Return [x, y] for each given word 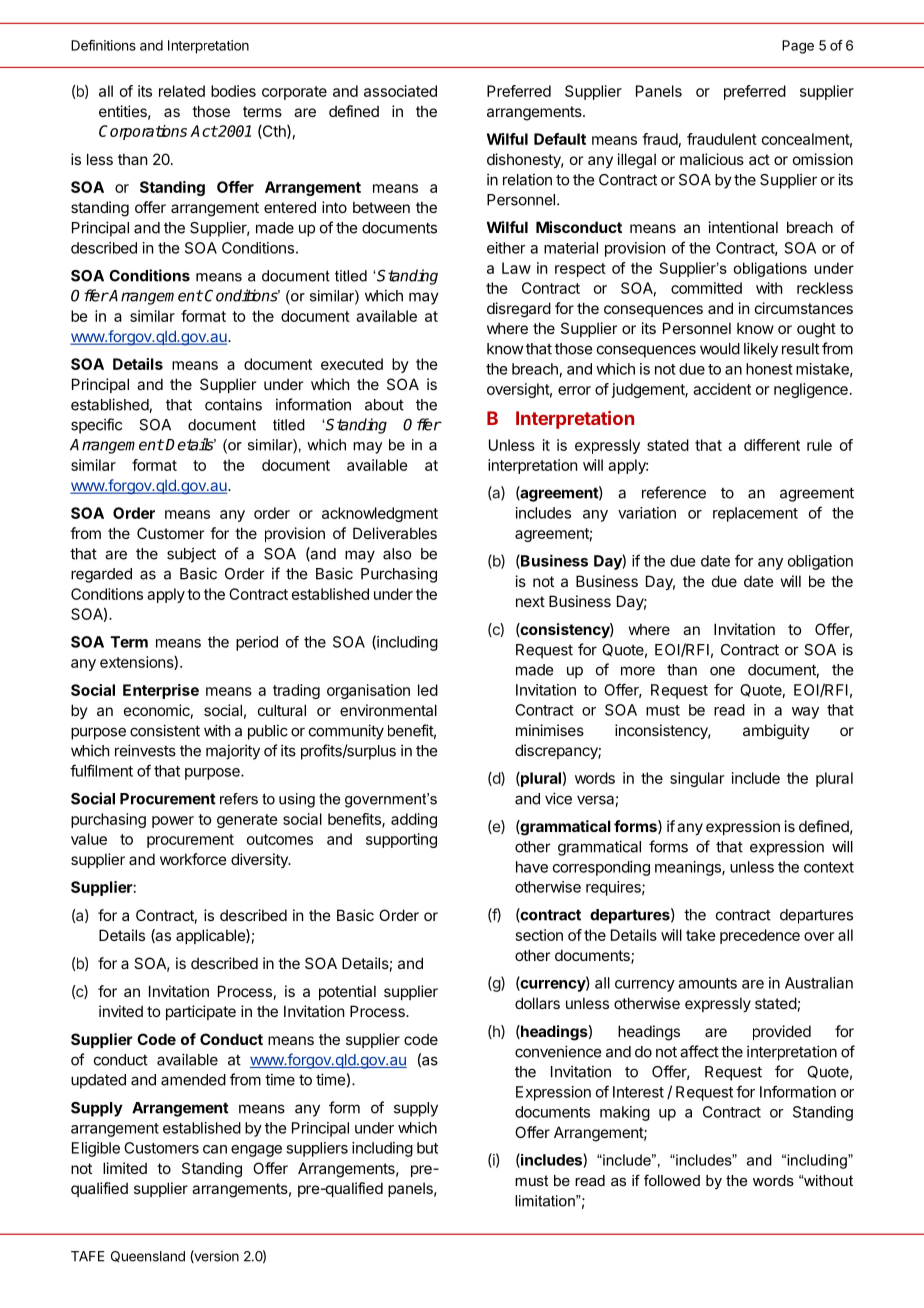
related [182, 91]
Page [798, 47]
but [427, 1148]
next [530, 601]
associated [400, 91]
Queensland [148, 1257]
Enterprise [161, 691]
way [805, 713]
